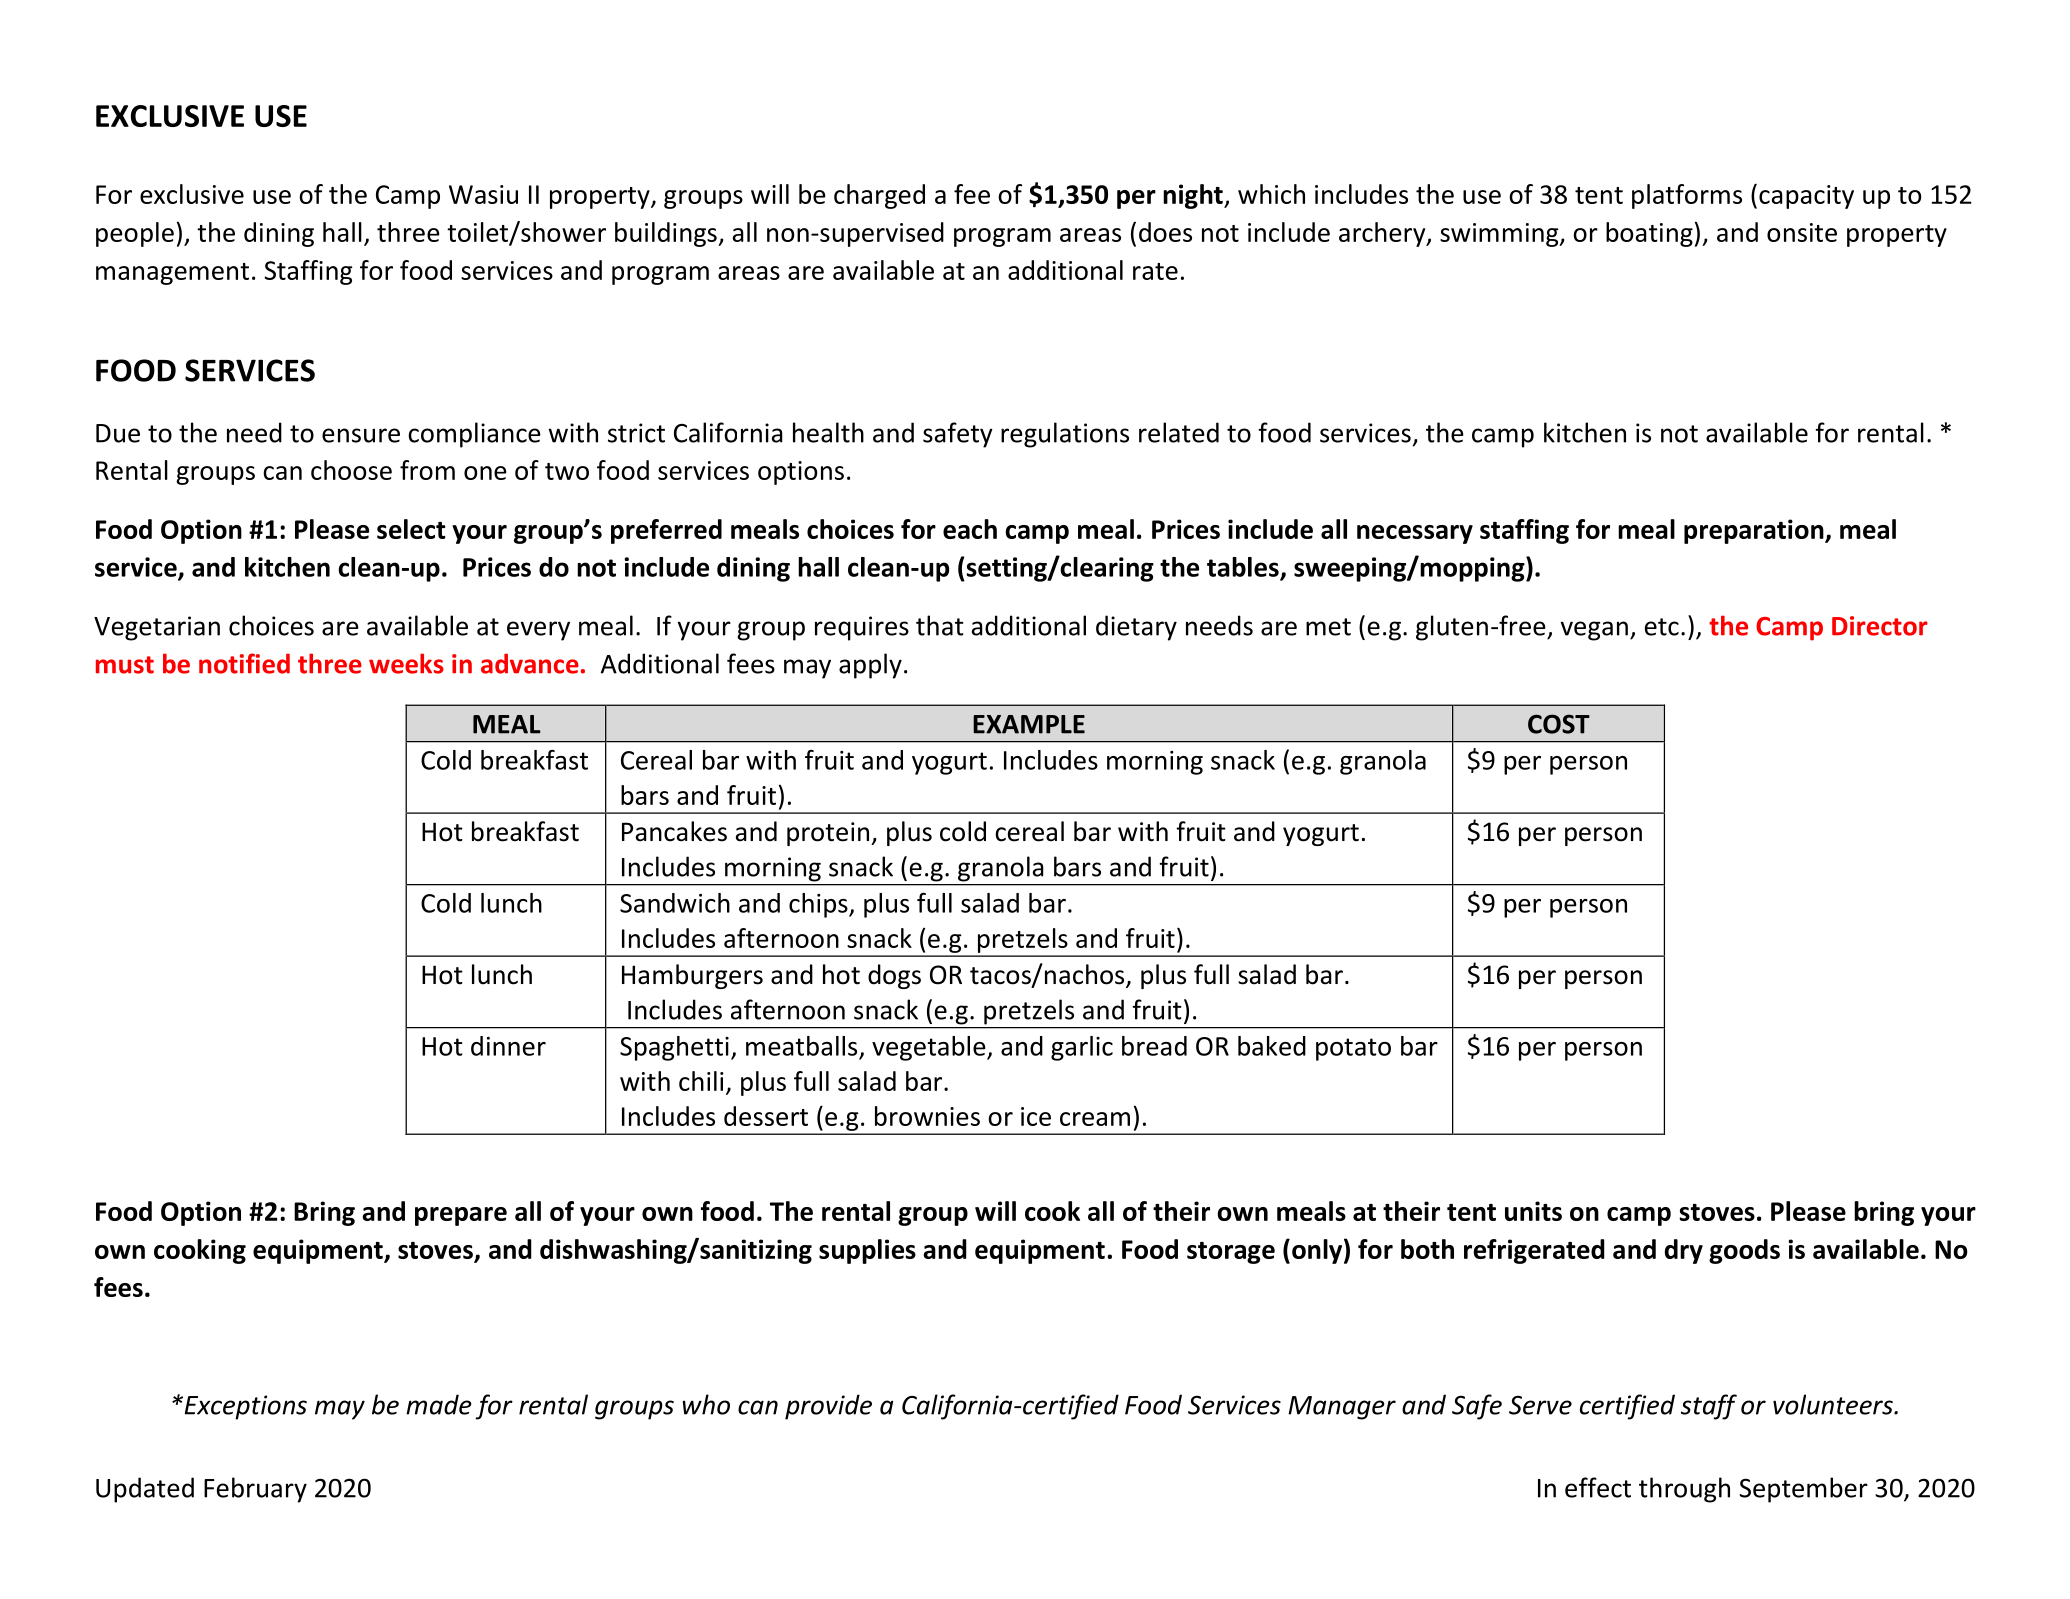  What do you see at coordinates (1662, 627) in the page?
I see `etc` at bounding box center [1662, 627].
